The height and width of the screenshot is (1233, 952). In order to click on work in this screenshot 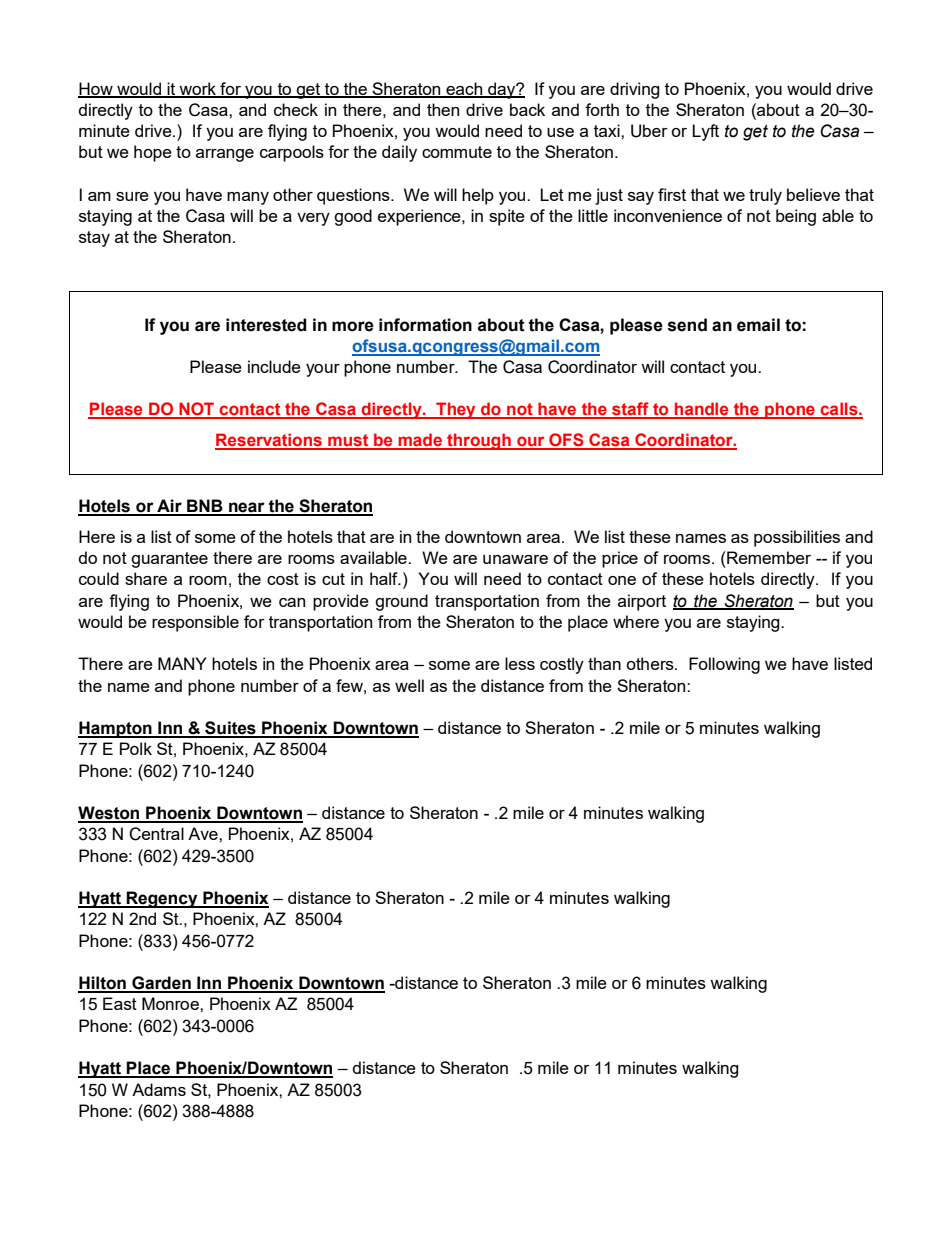, I will do `click(198, 89)`.
